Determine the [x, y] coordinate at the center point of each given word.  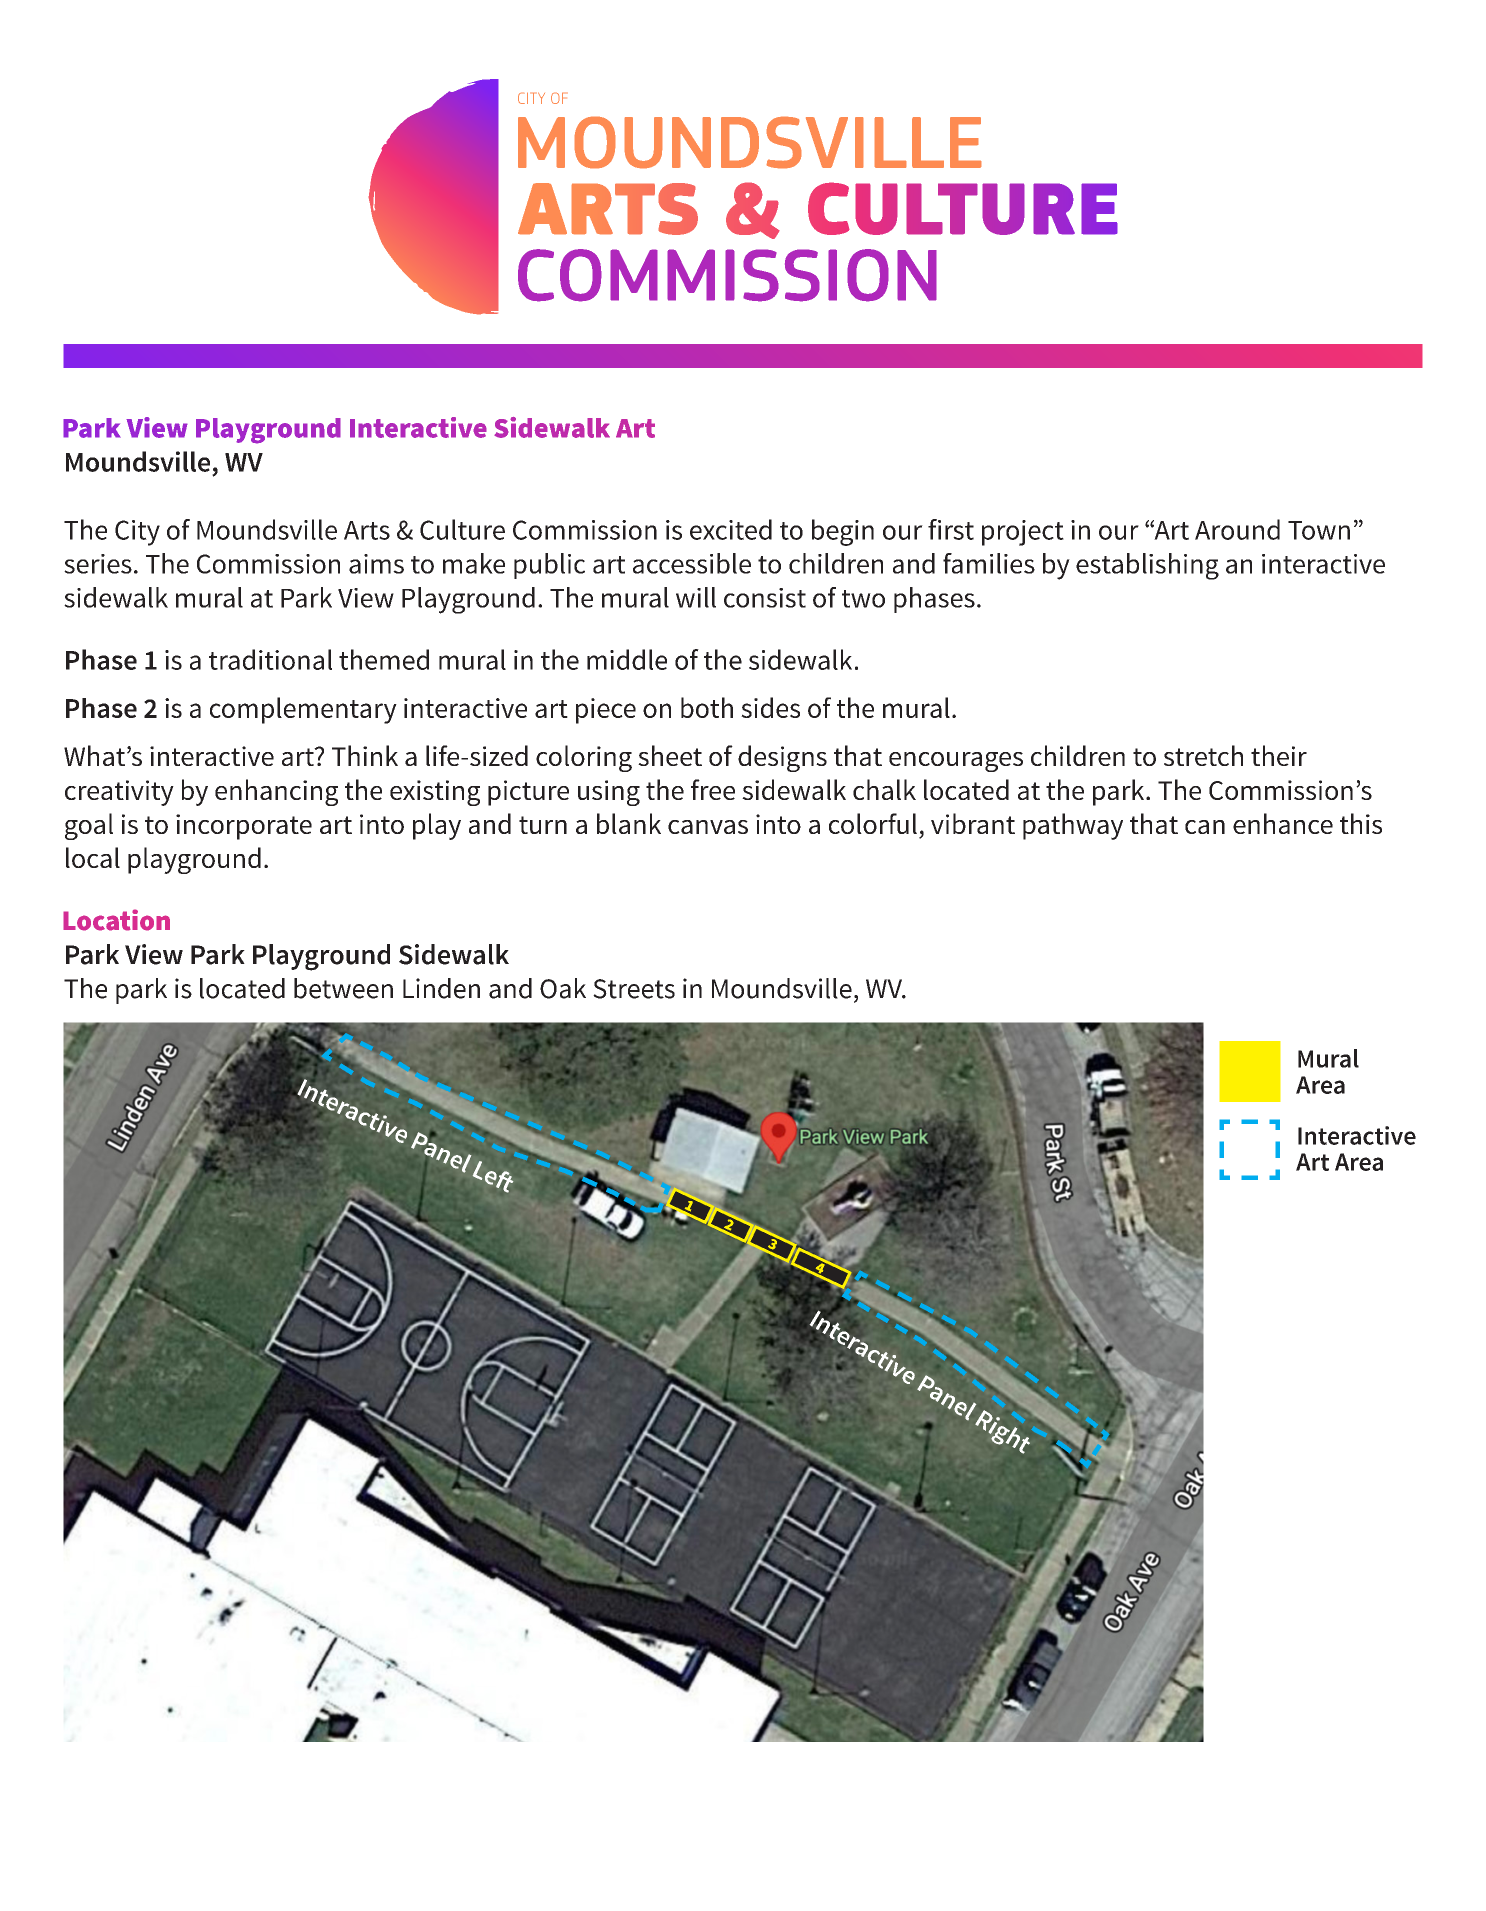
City [137, 533]
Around [1237, 529]
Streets [634, 989]
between [343, 988]
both [707, 707]
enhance [1283, 823]
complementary [303, 710]
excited [731, 529]
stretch [1203, 755]
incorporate [244, 827]
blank [629, 823]
